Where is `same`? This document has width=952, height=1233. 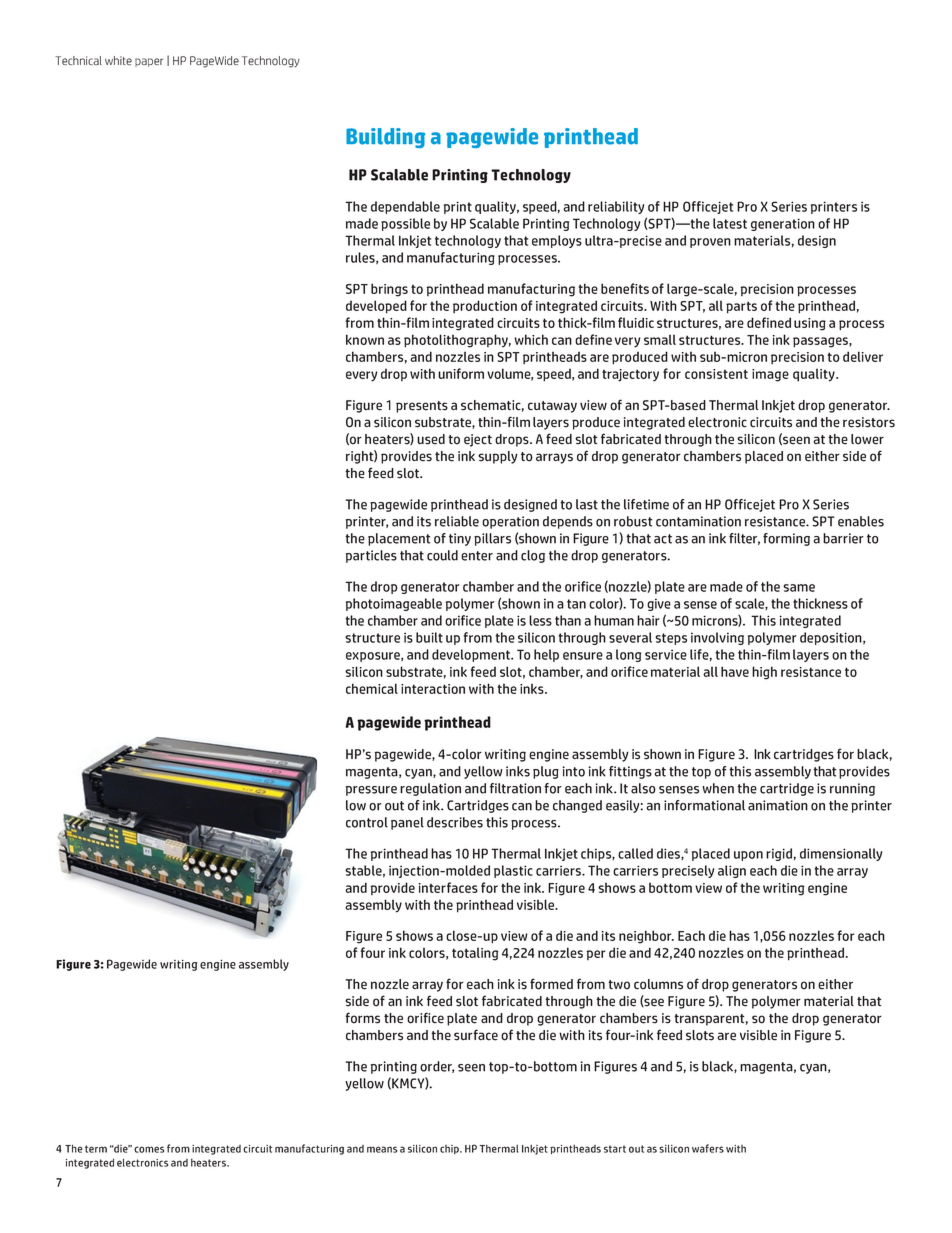
same is located at coordinates (799, 588).
